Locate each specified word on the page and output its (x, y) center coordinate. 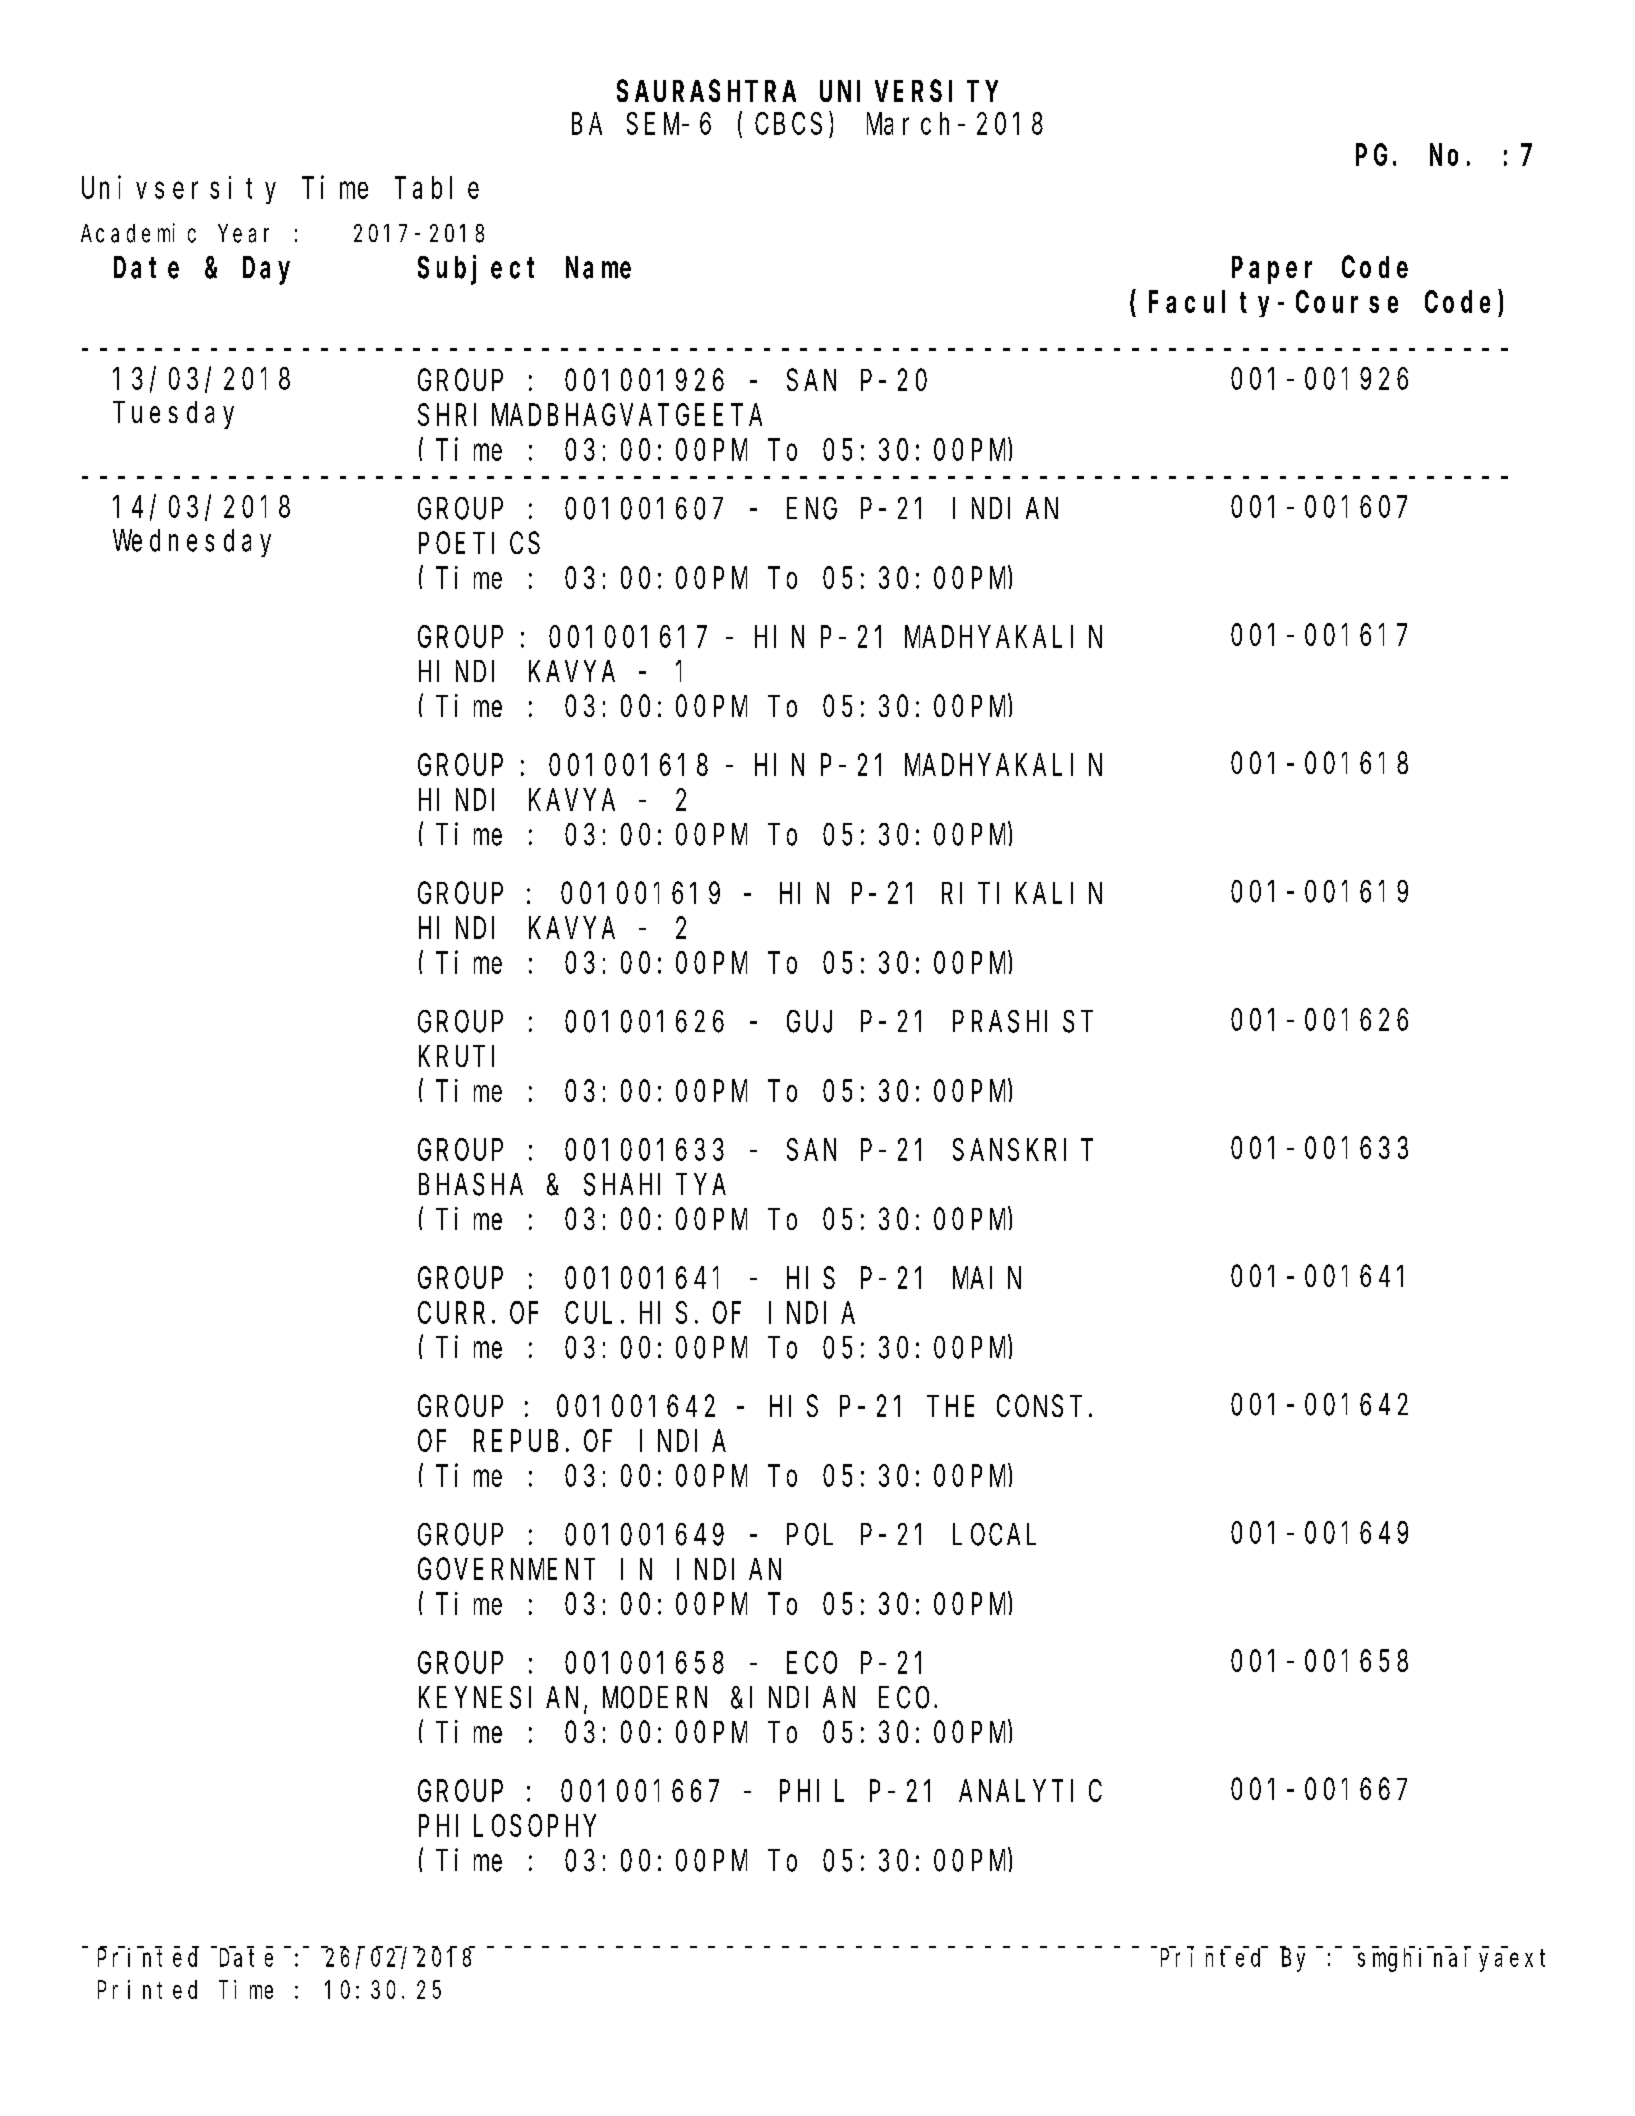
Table (437, 188)
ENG (812, 509)
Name (598, 269)
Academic (138, 233)
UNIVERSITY (909, 92)
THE (953, 1407)
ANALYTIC (1030, 1791)
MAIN (987, 1279)
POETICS (479, 544)
